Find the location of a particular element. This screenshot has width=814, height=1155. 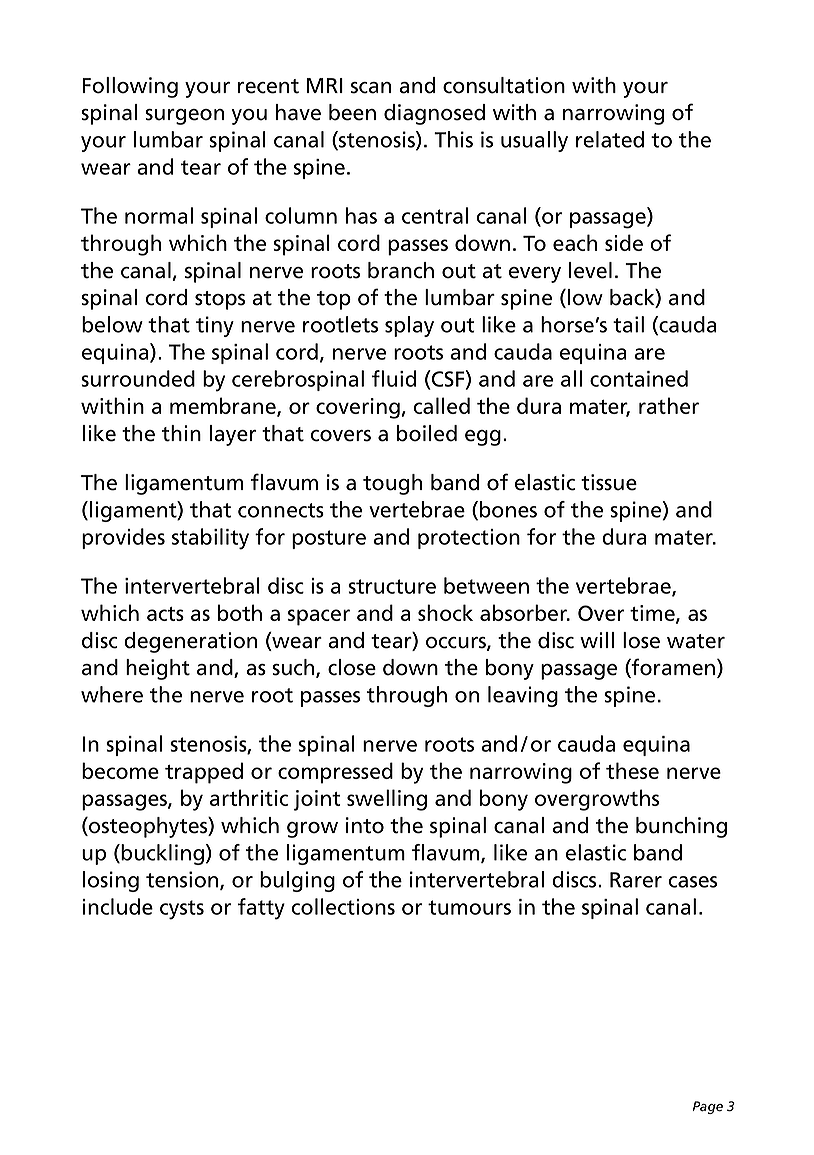

boiled is located at coordinates (427, 433).
